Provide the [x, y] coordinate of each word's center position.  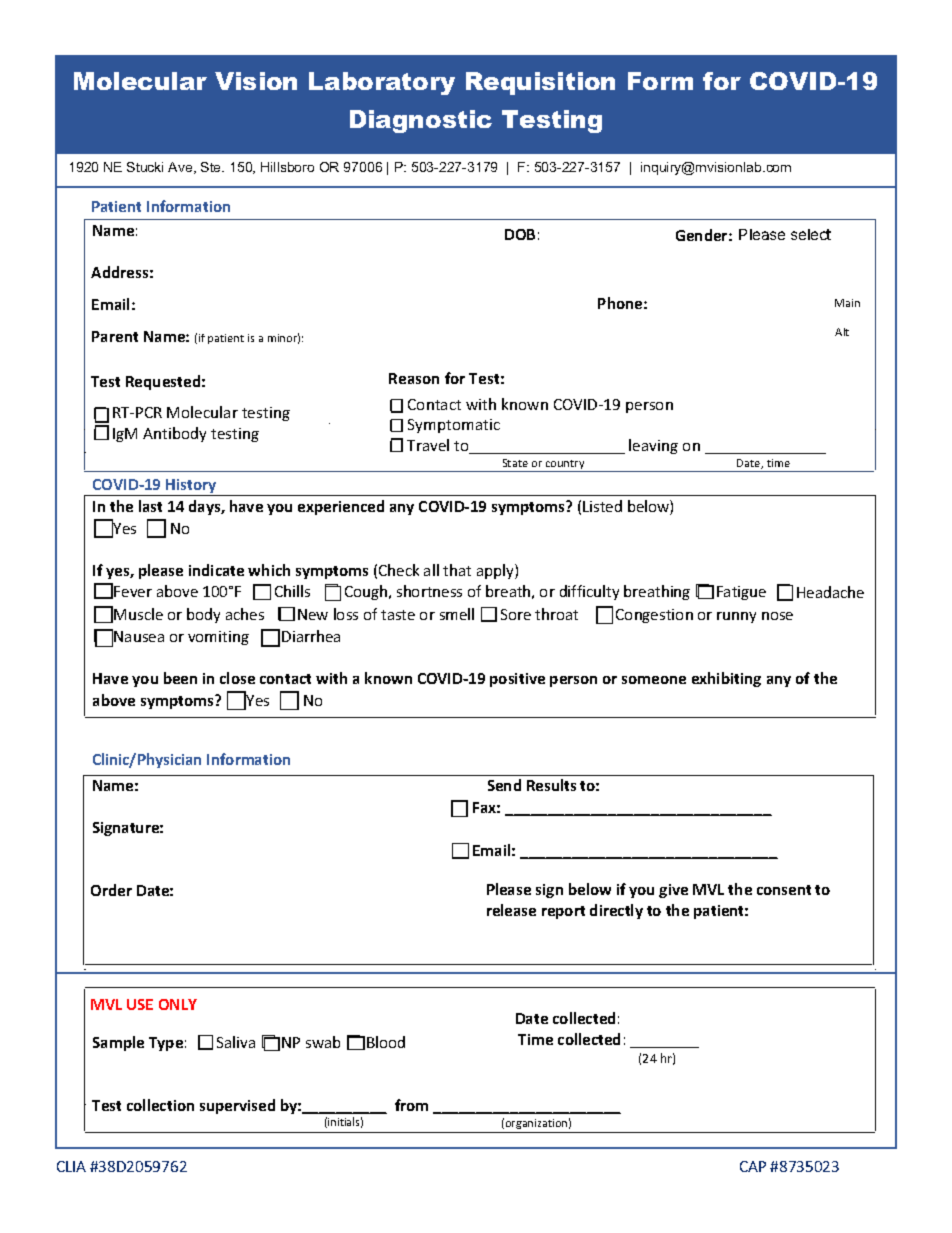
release [511, 910]
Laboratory [382, 83]
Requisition [540, 83]
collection [160, 1105]
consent [784, 890]
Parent [115, 336]
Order [111, 890]
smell [457, 614]
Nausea [139, 636]
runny [736, 617]
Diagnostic [421, 121]
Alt [842, 332]
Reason [414, 378]
